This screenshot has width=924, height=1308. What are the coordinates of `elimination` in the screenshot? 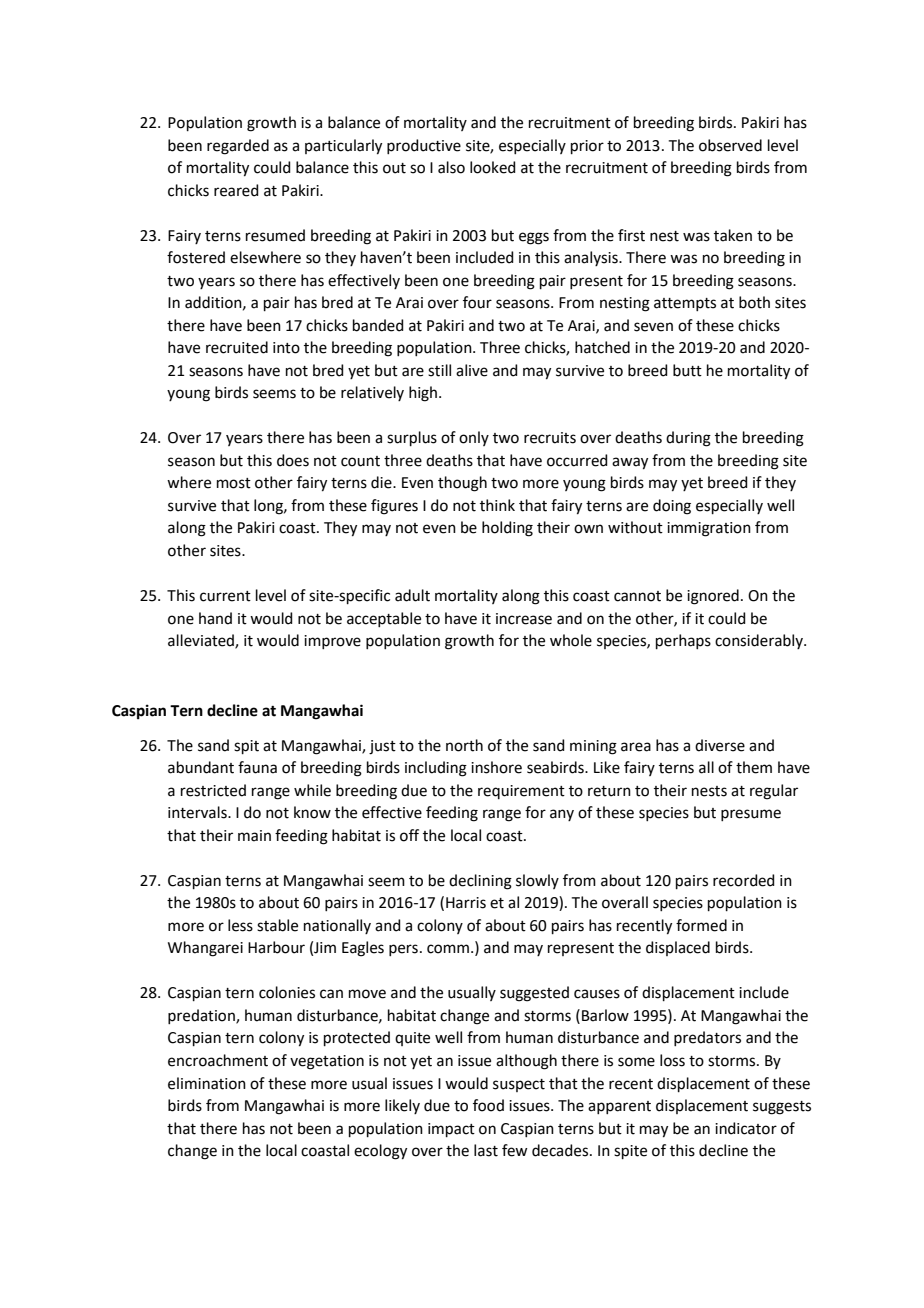 It's located at (207, 1083).
